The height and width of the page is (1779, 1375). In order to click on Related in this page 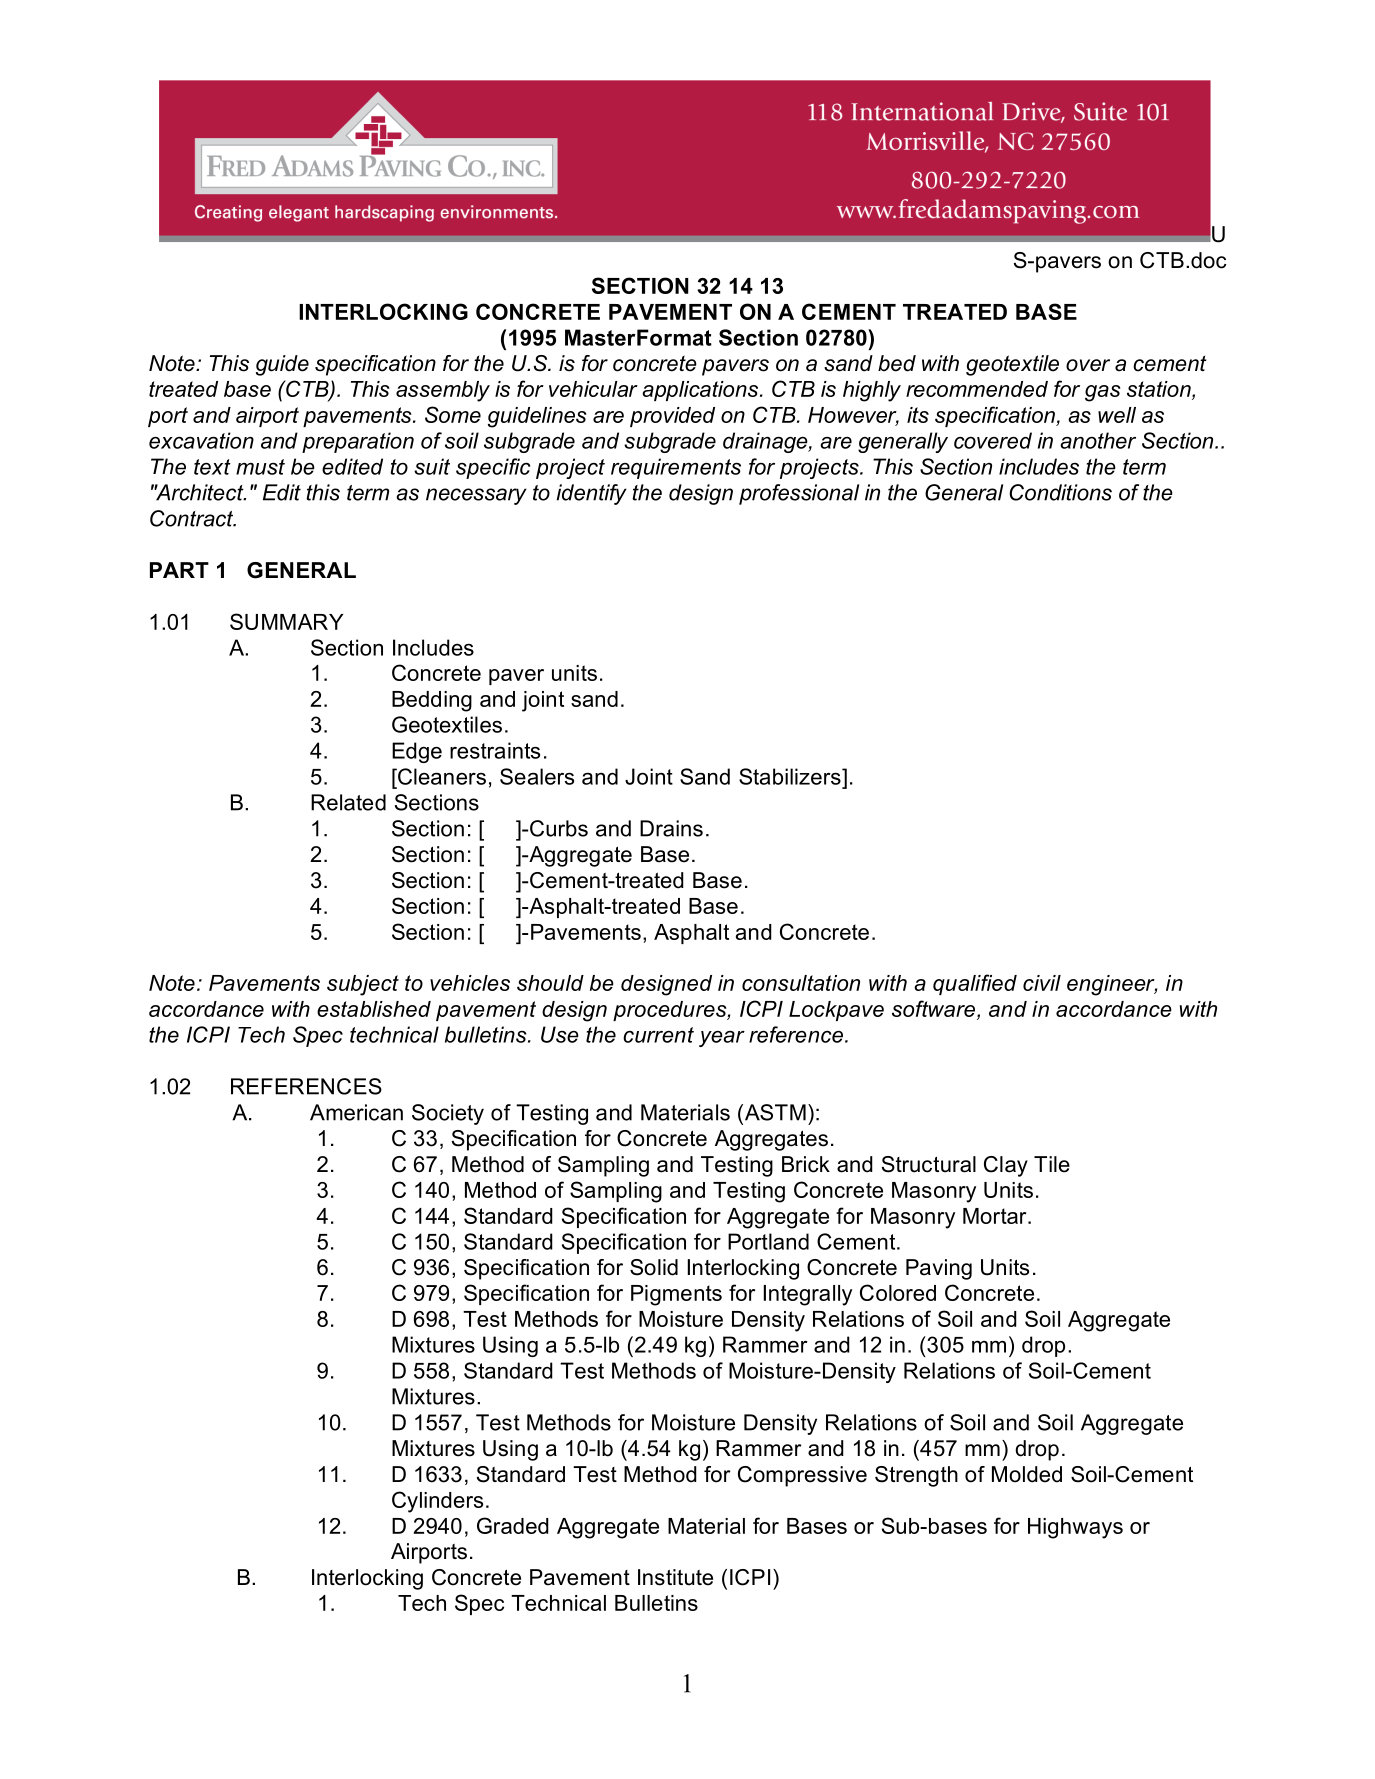, I will do `click(348, 802)`.
